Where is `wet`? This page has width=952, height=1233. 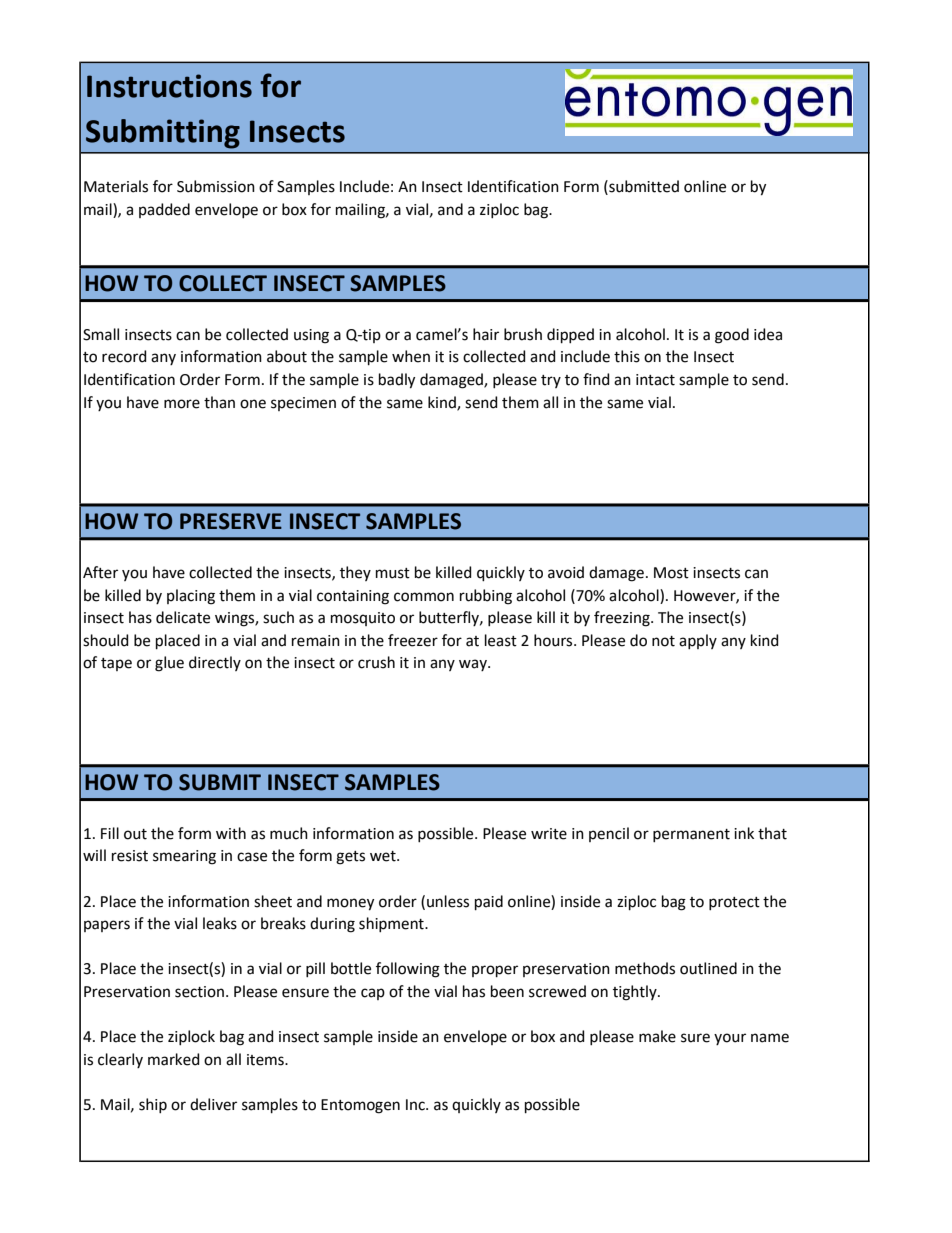
wet is located at coordinates (384, 856).
